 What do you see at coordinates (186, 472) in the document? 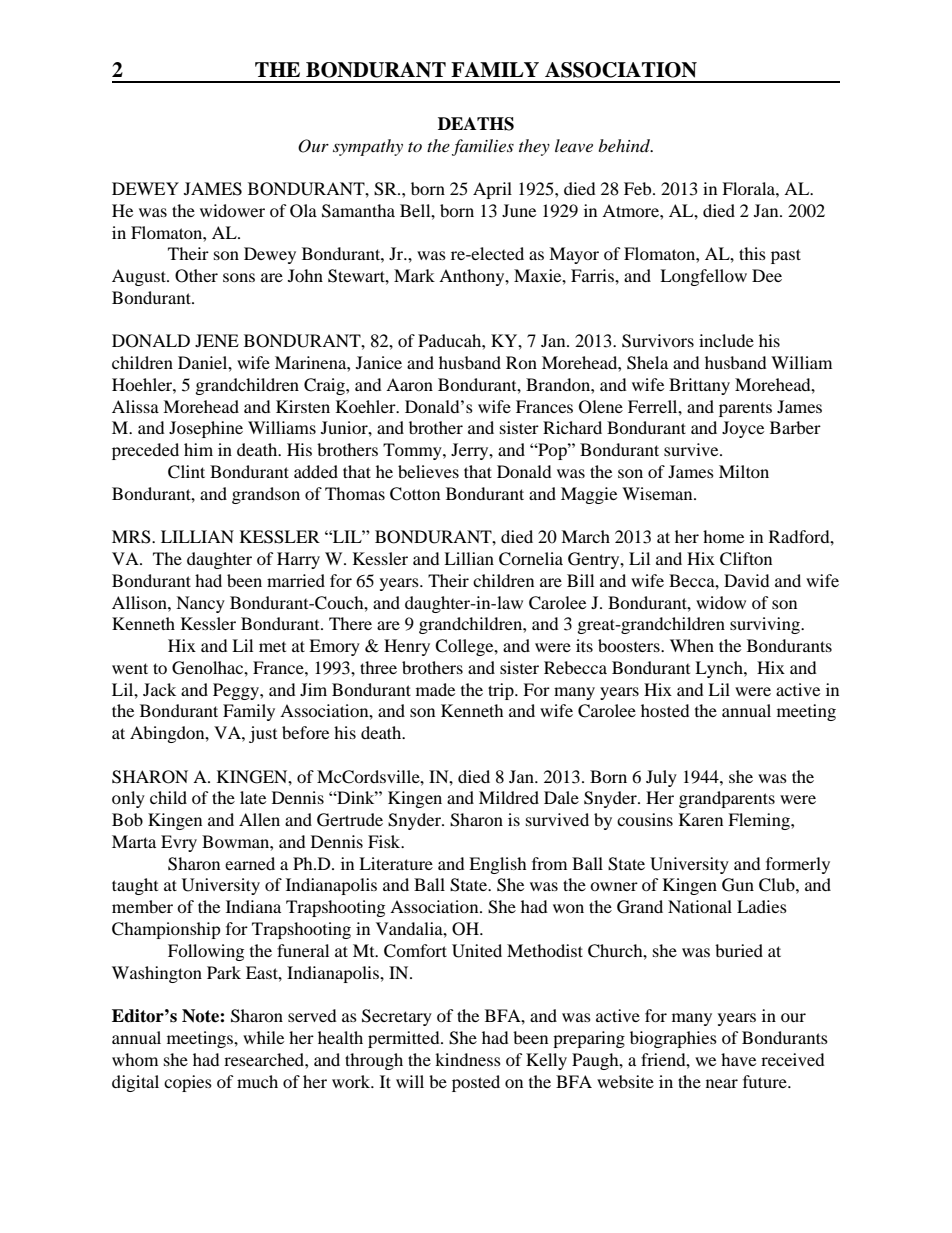
I see `Clint` at bounding box center [186, 472].
